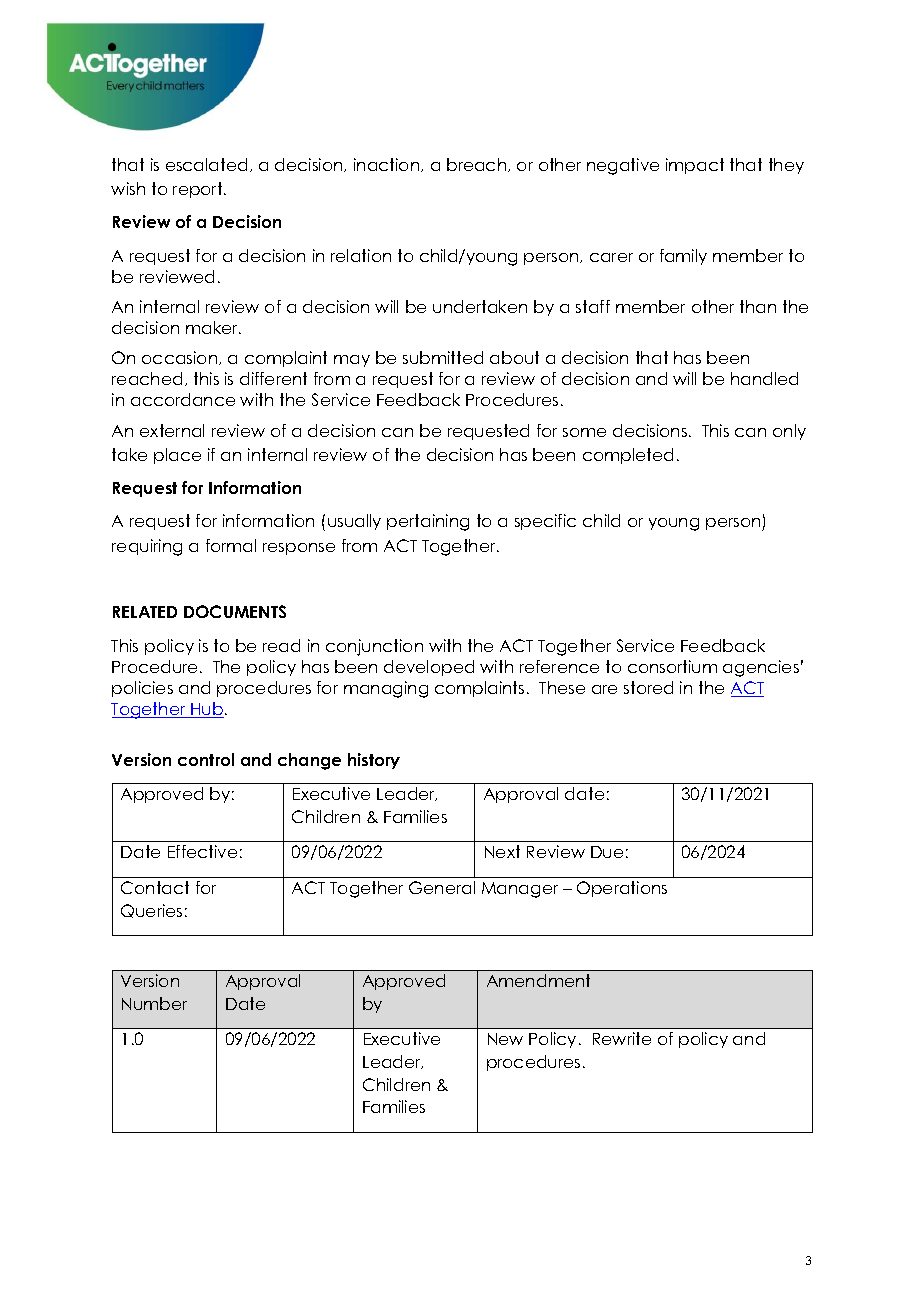  I want to click on New, so click(505, 1039).
